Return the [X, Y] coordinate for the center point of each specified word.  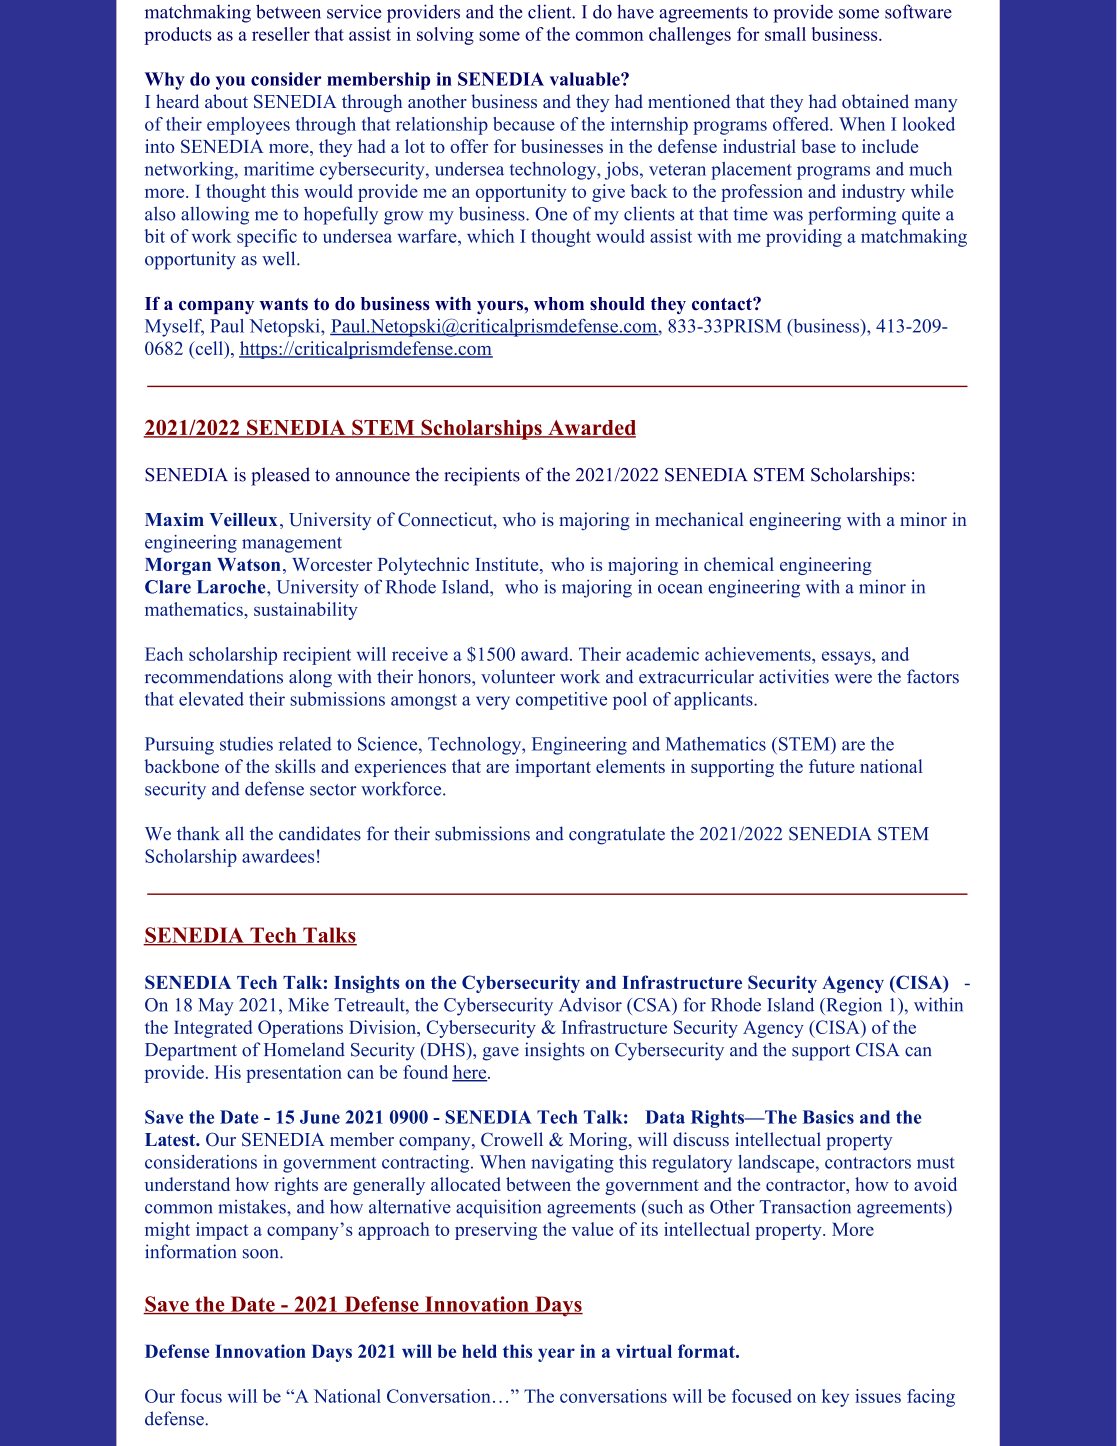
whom [559, 304]
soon [262, 1254]
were [853, 679]
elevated [211, 699]
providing [804, 238]
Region [853, 1006]
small [785, 34]
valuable [586, 79]
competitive [561, 701]
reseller [281, 34]
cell [209, 349]
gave [501, 1054]
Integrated [213, 1029]
